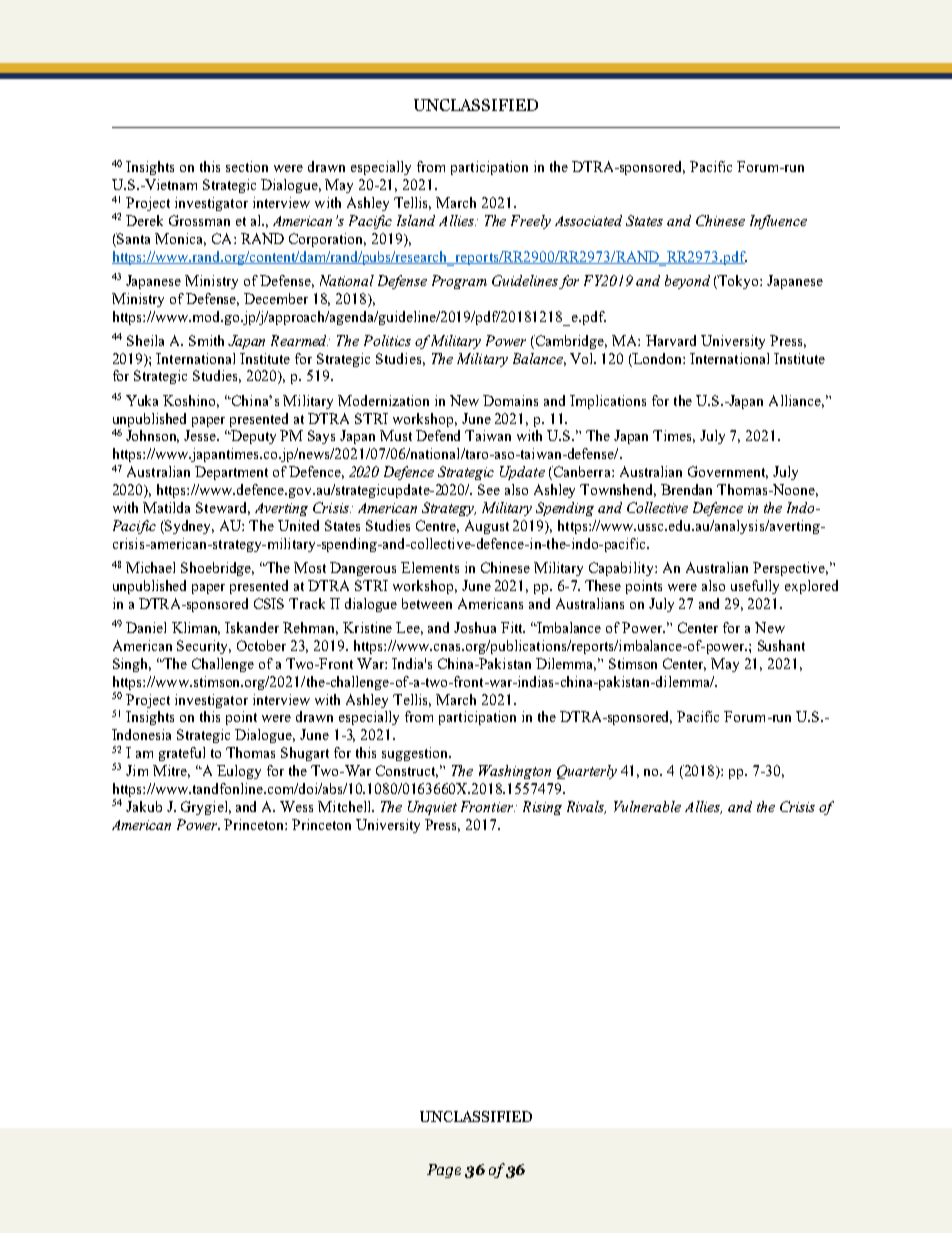 The image size is (952, 1233). Describe the element at coordinates (144, 806) in the document. I see `Jakub` at that location.
